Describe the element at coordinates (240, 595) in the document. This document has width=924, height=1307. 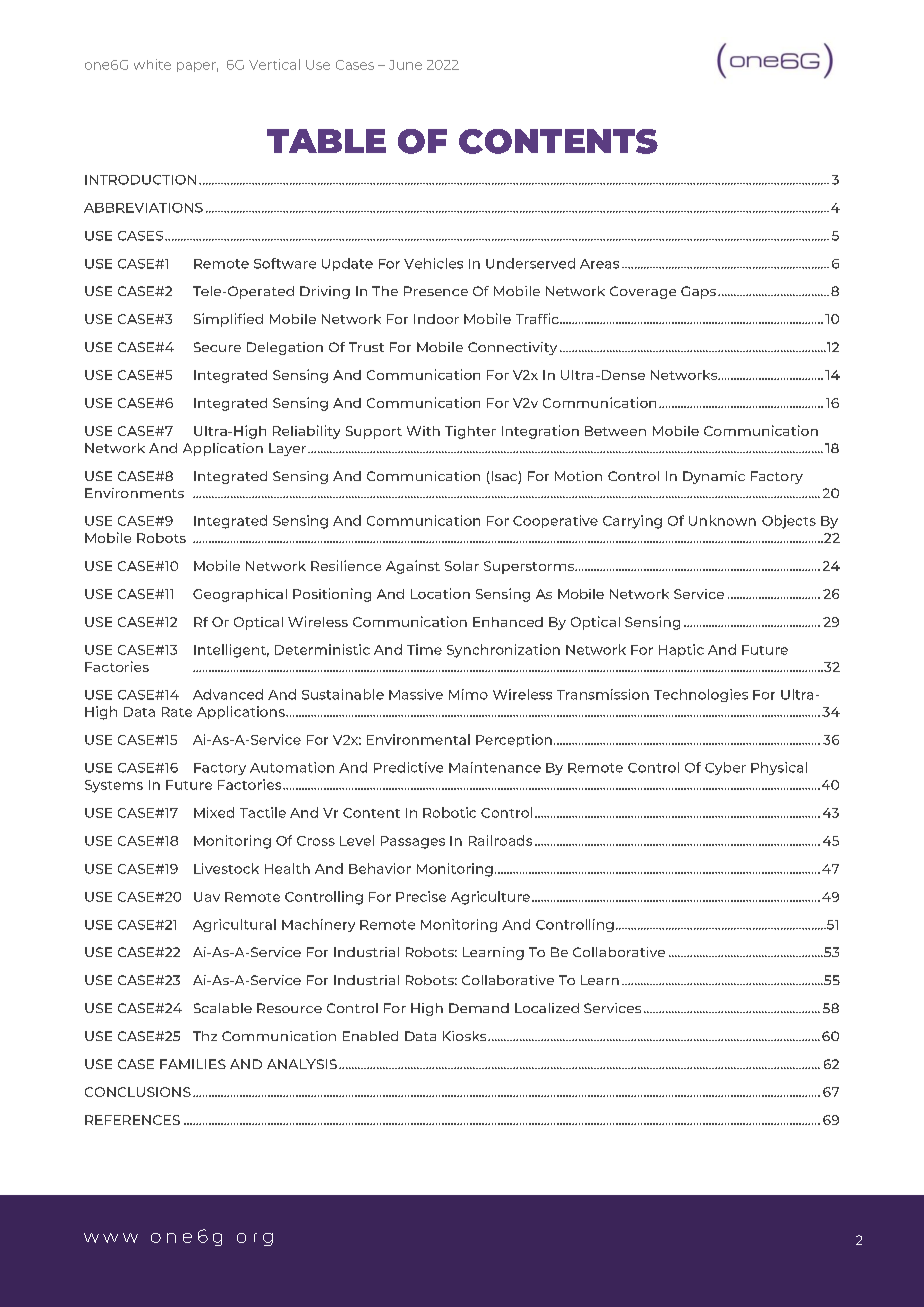
I see `Geographical` at that location.
